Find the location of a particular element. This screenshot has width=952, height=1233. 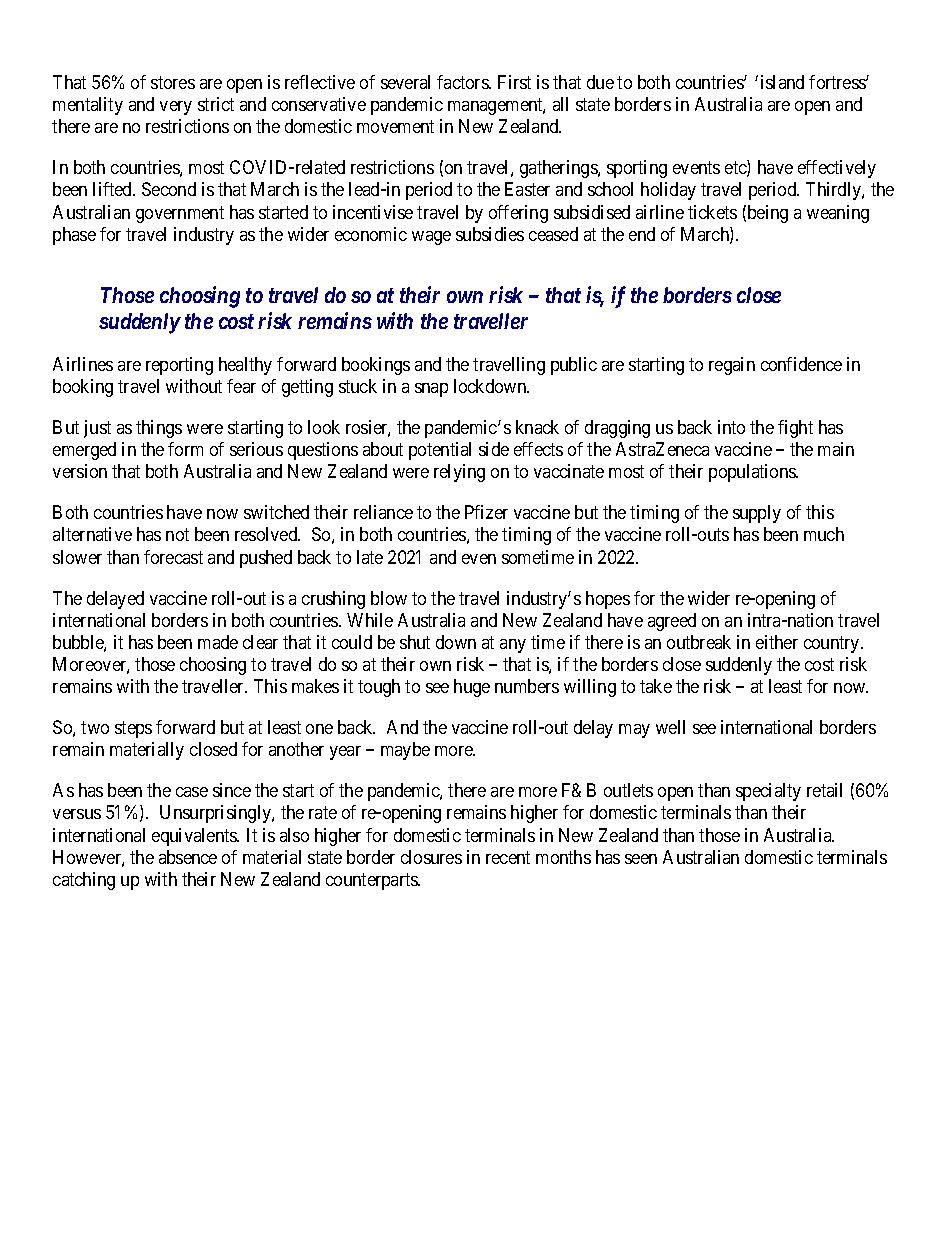

populations is located at coordinates (753, 473).
